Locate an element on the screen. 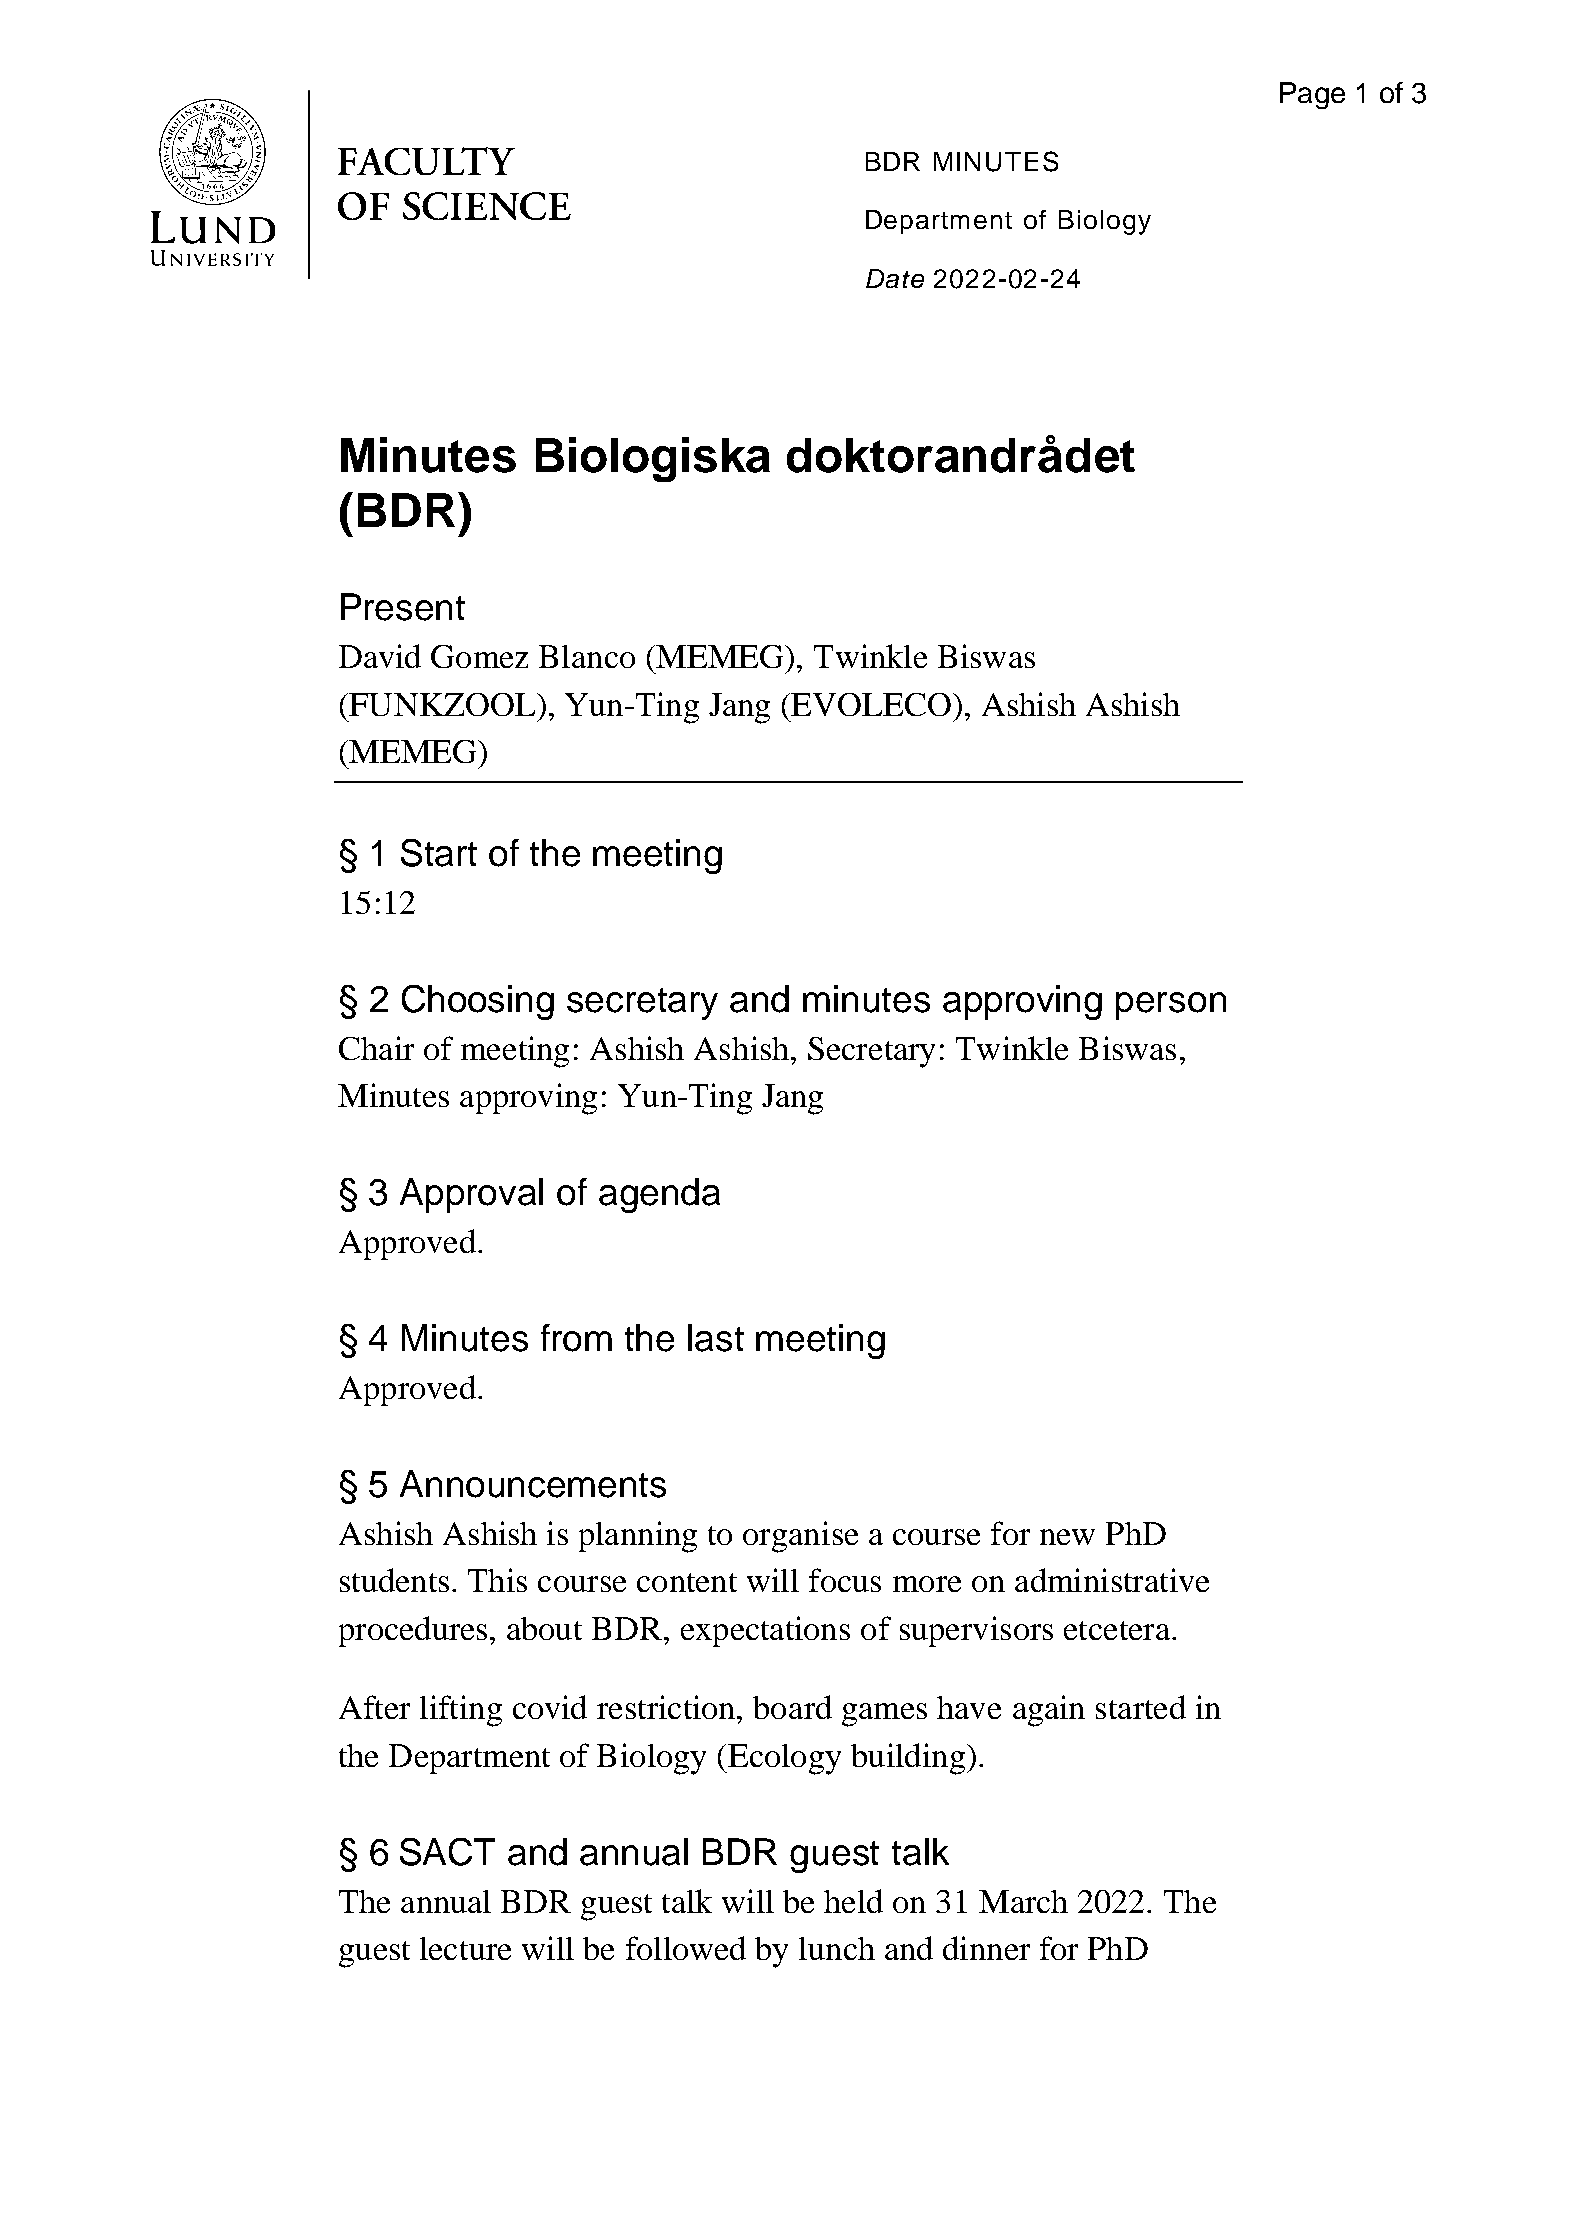  Announcements is located at coordinates (533, 1484).
